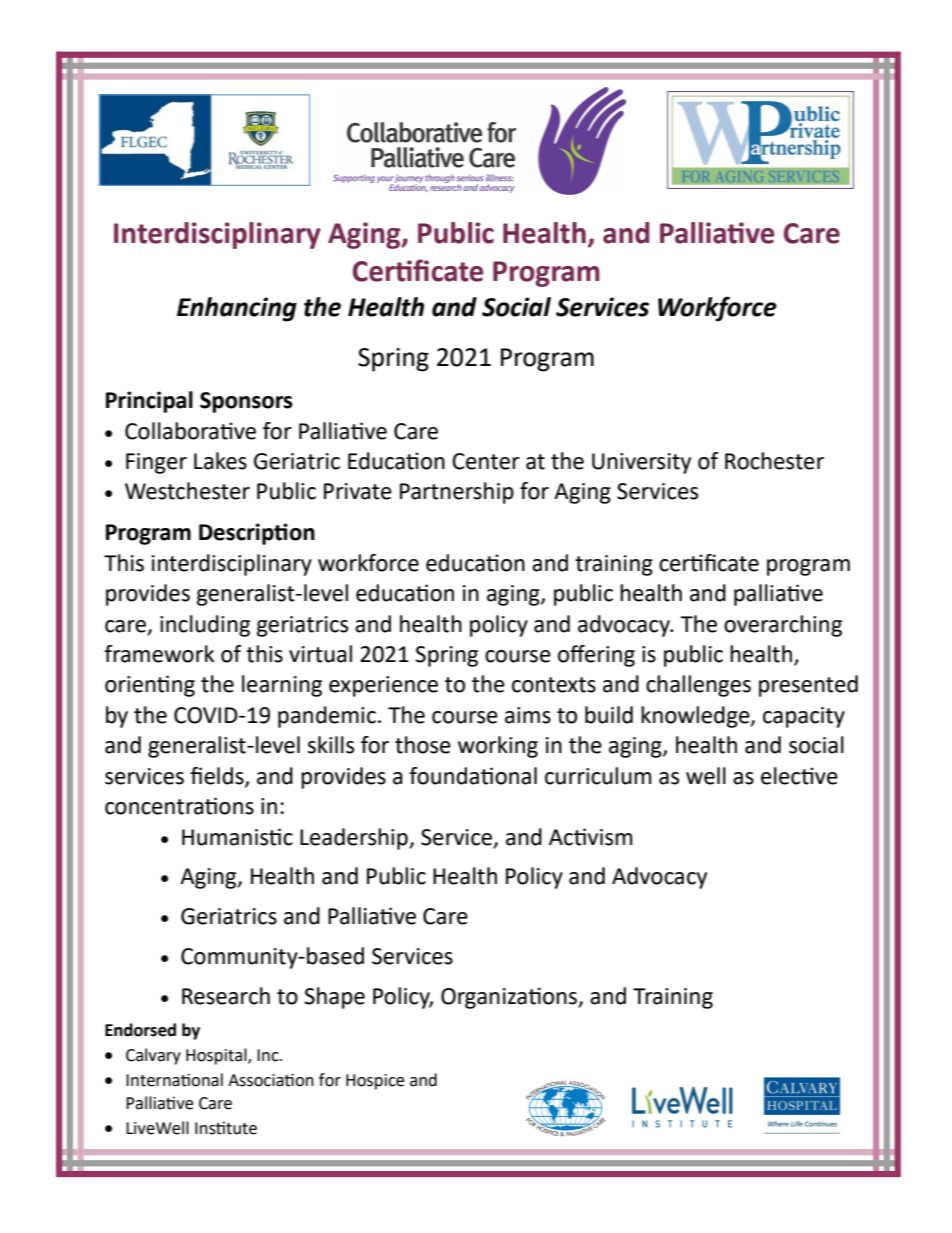 The image size is (952, 1233). Describe the element at coordinates (226, 1128) in the screenshot. I see `Institute` at that location.
